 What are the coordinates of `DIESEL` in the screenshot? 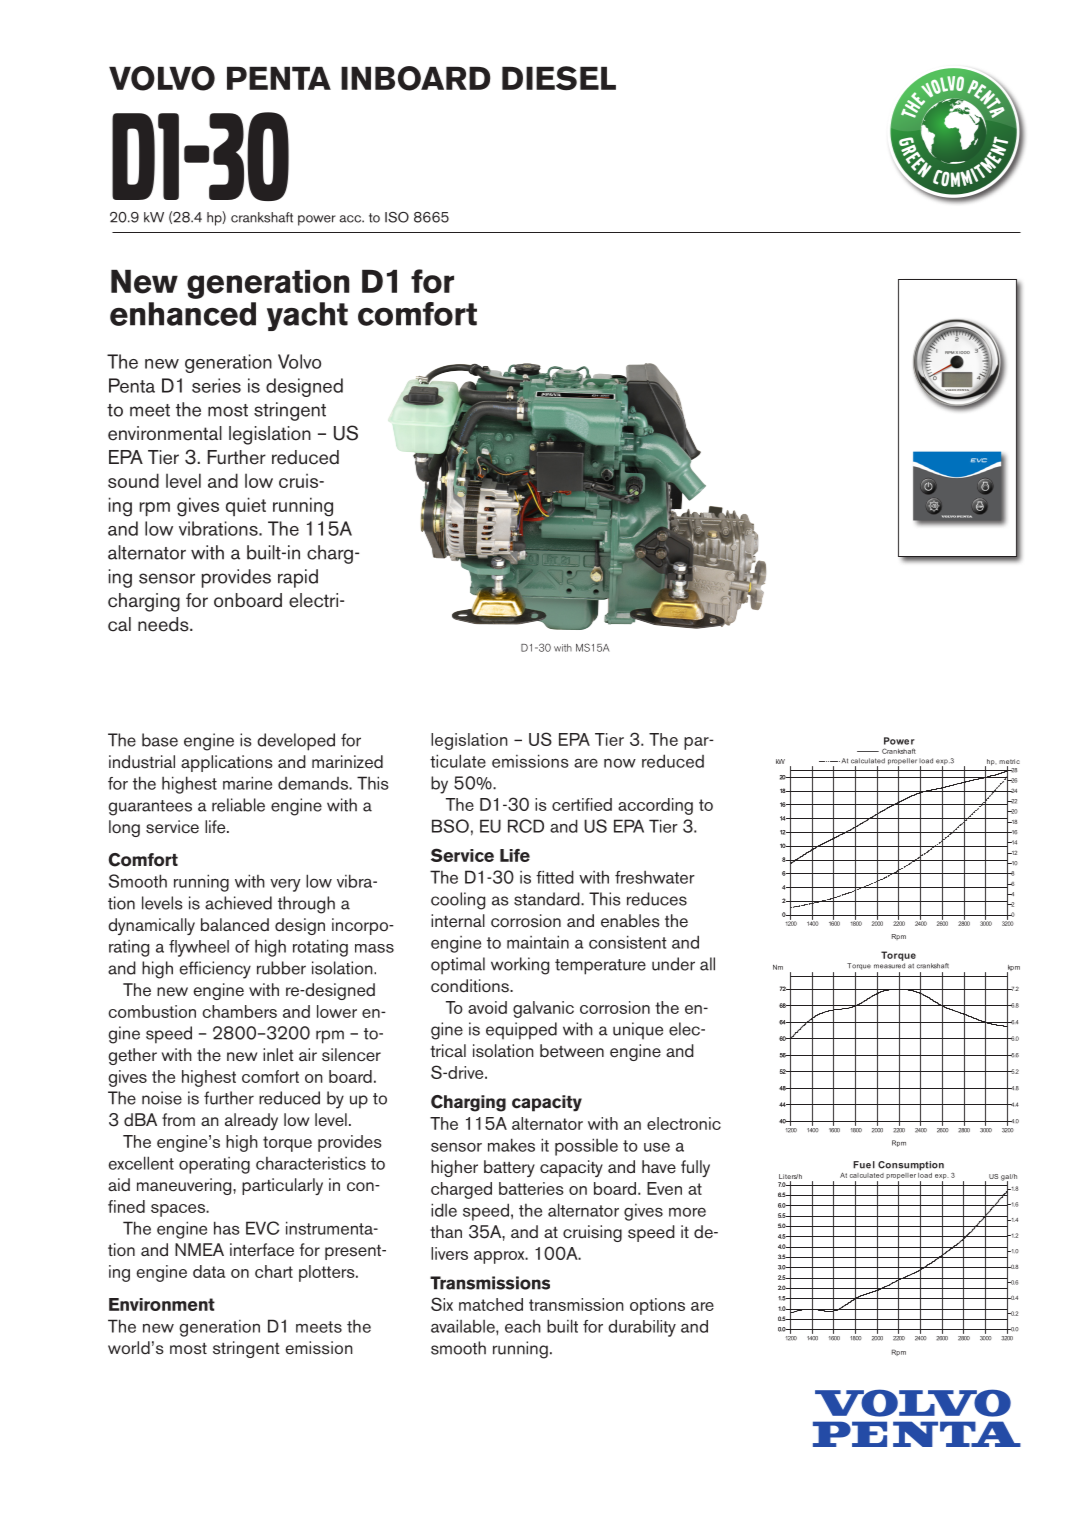 It's located at (559, 78).
